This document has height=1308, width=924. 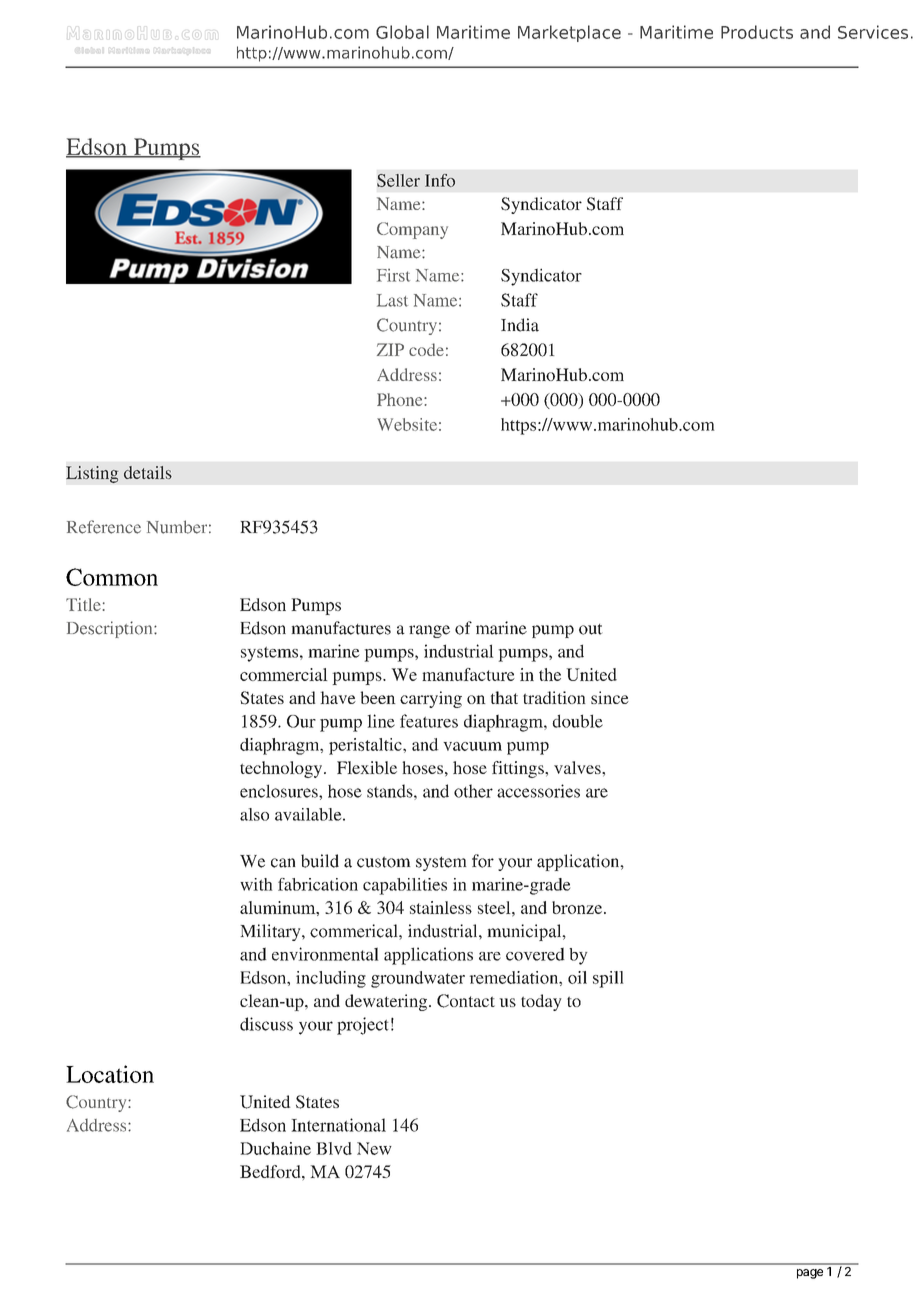 I want to click on code, so click(x=426, y=349).
